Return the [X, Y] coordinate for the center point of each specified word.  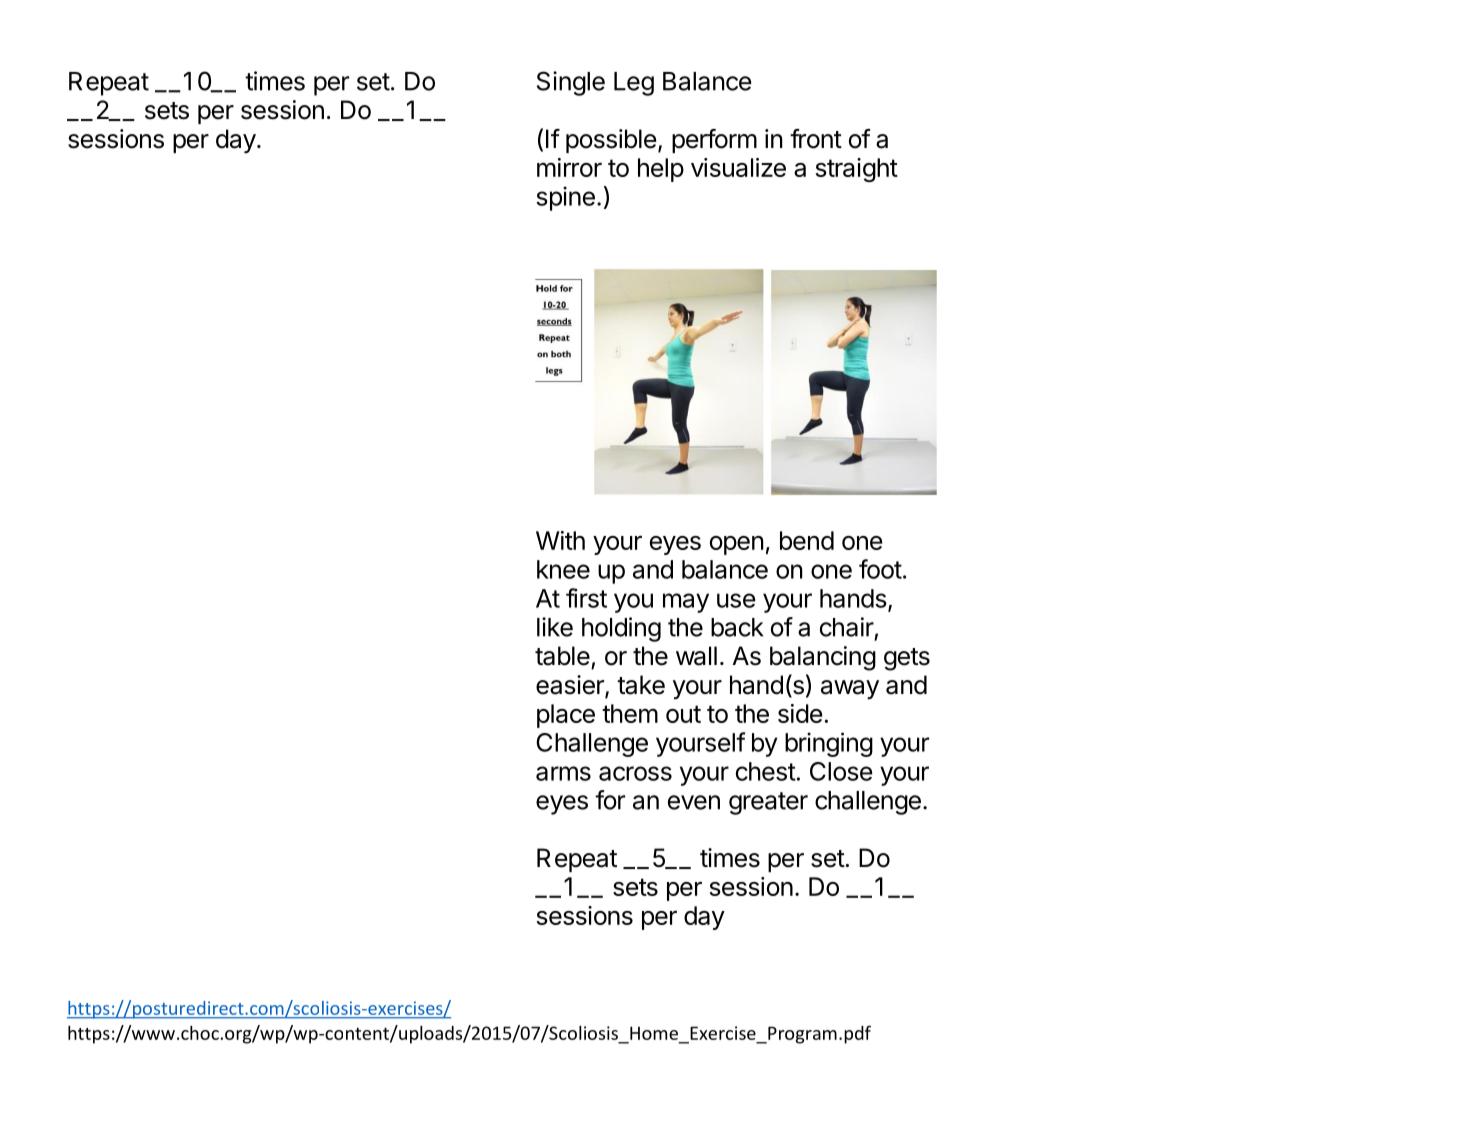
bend [807, 540]
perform [714, 141]
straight [856, 170]
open [737, 545]
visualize [738, 167]
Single [571, 83]
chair [847, 627]
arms [563, 773]
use [736, 600]
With [560, 540]
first [586, 598]
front [816, 139]
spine [565, 198]
